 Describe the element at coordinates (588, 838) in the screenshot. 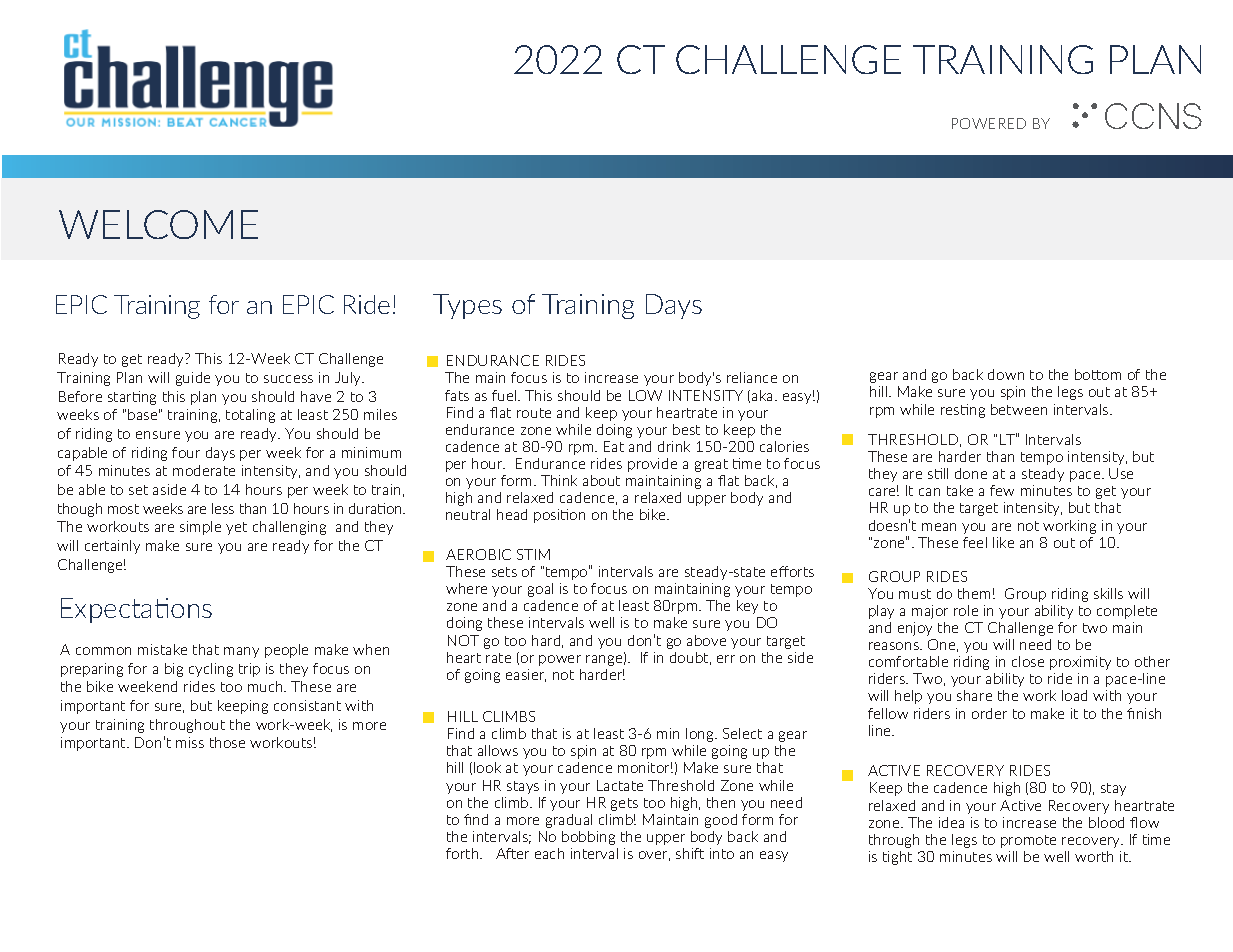

I see `bobbing` at that location.
